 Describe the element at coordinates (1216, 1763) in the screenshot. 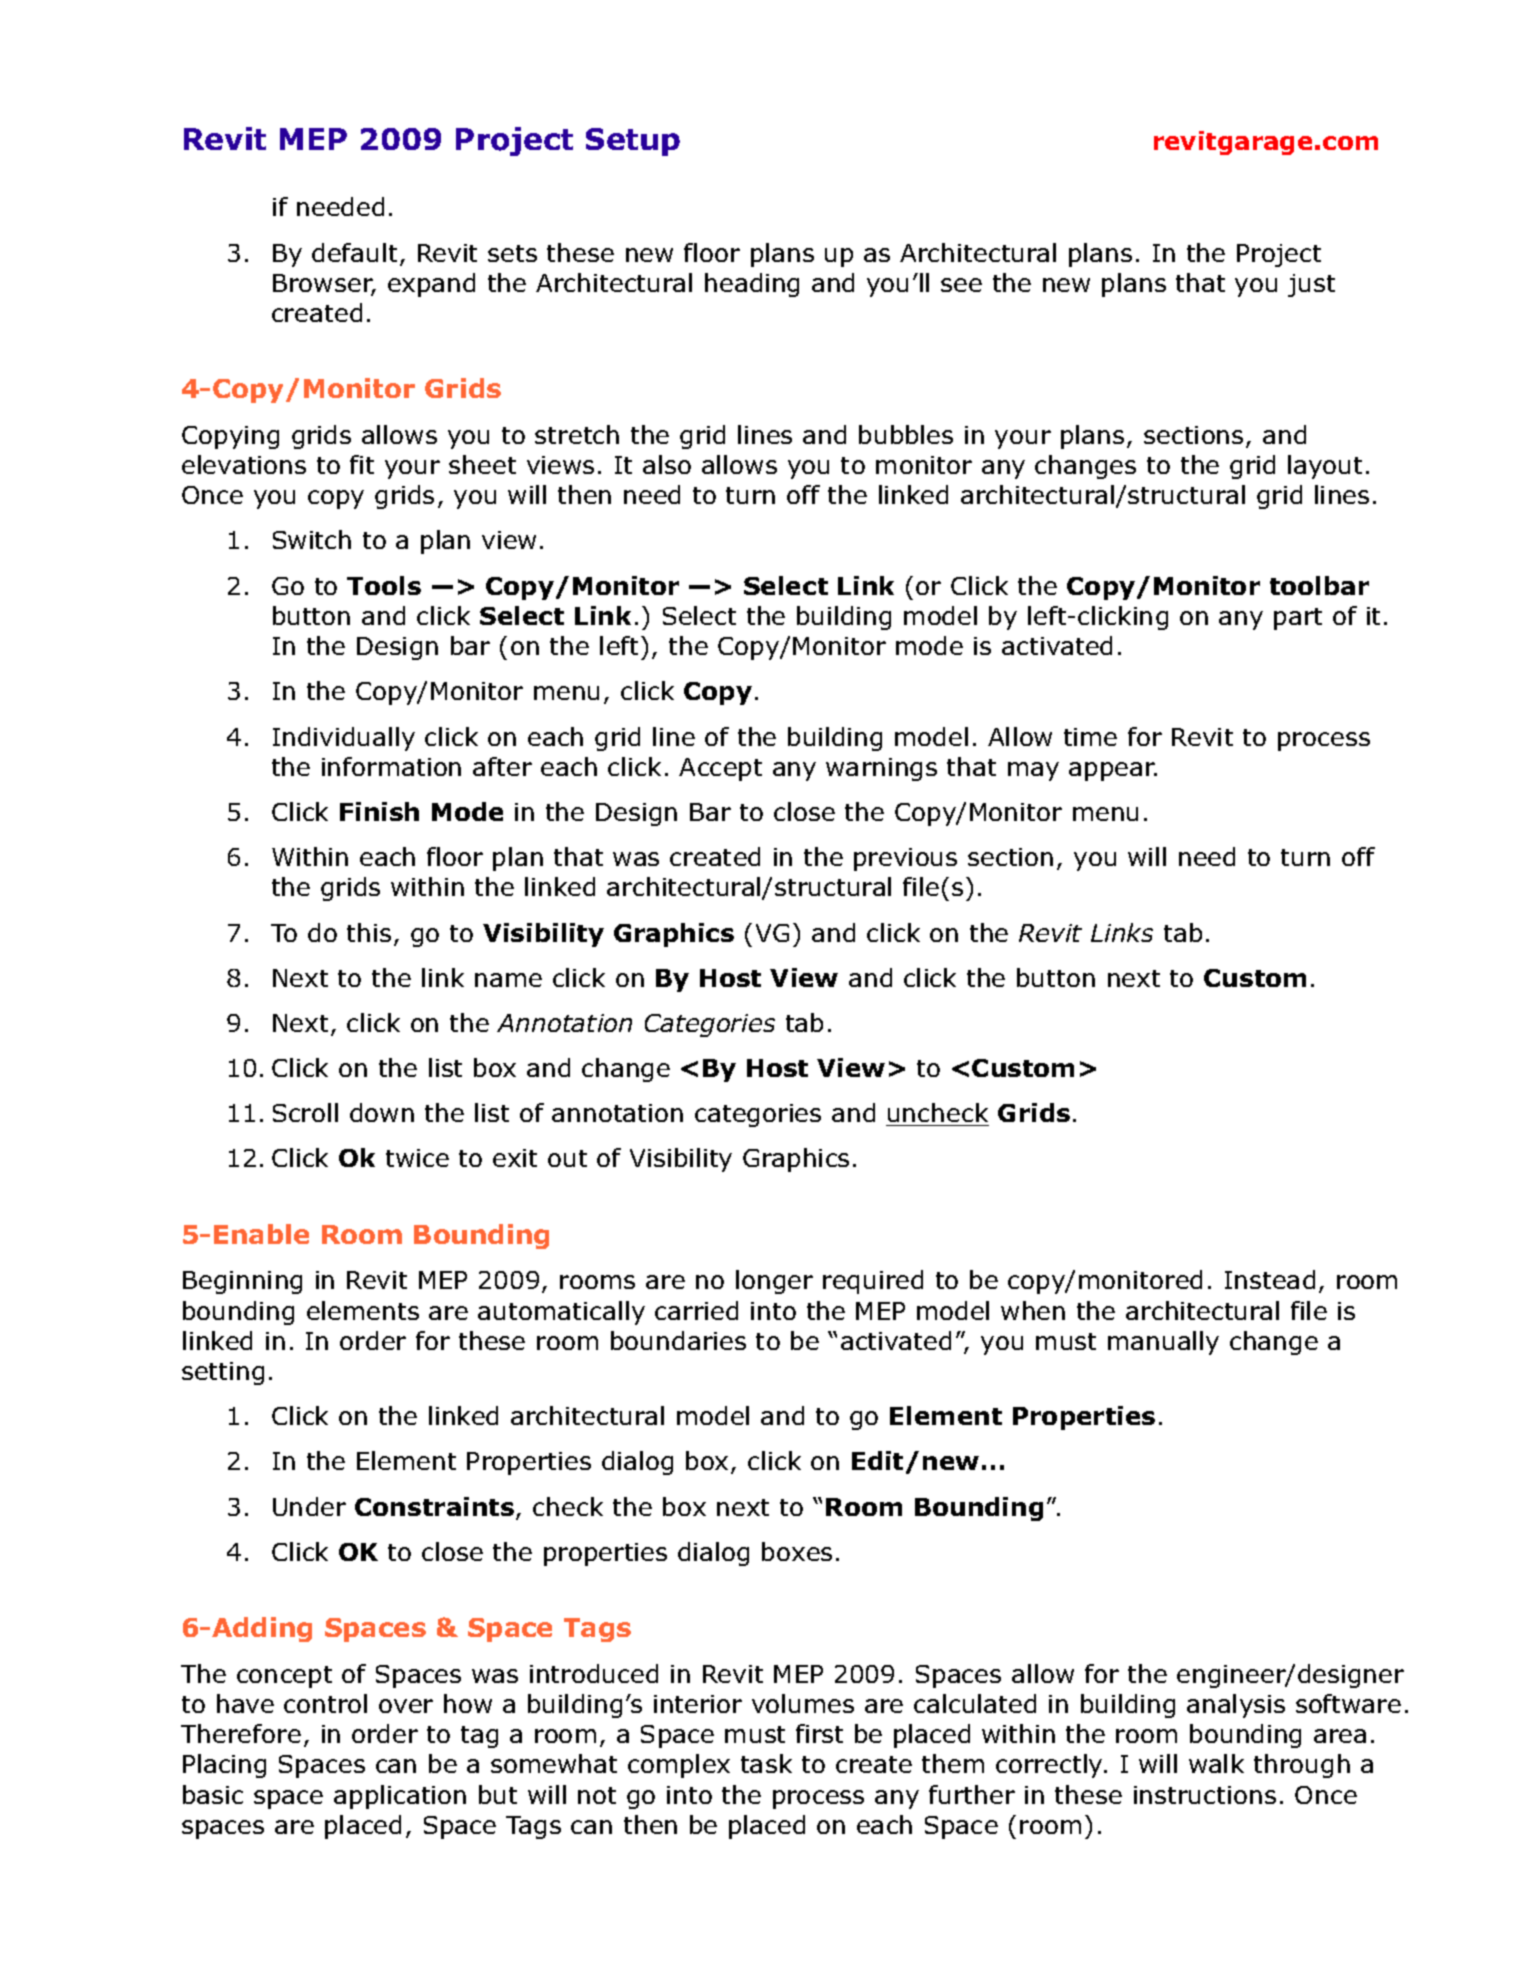

I see `walk` at that location.
